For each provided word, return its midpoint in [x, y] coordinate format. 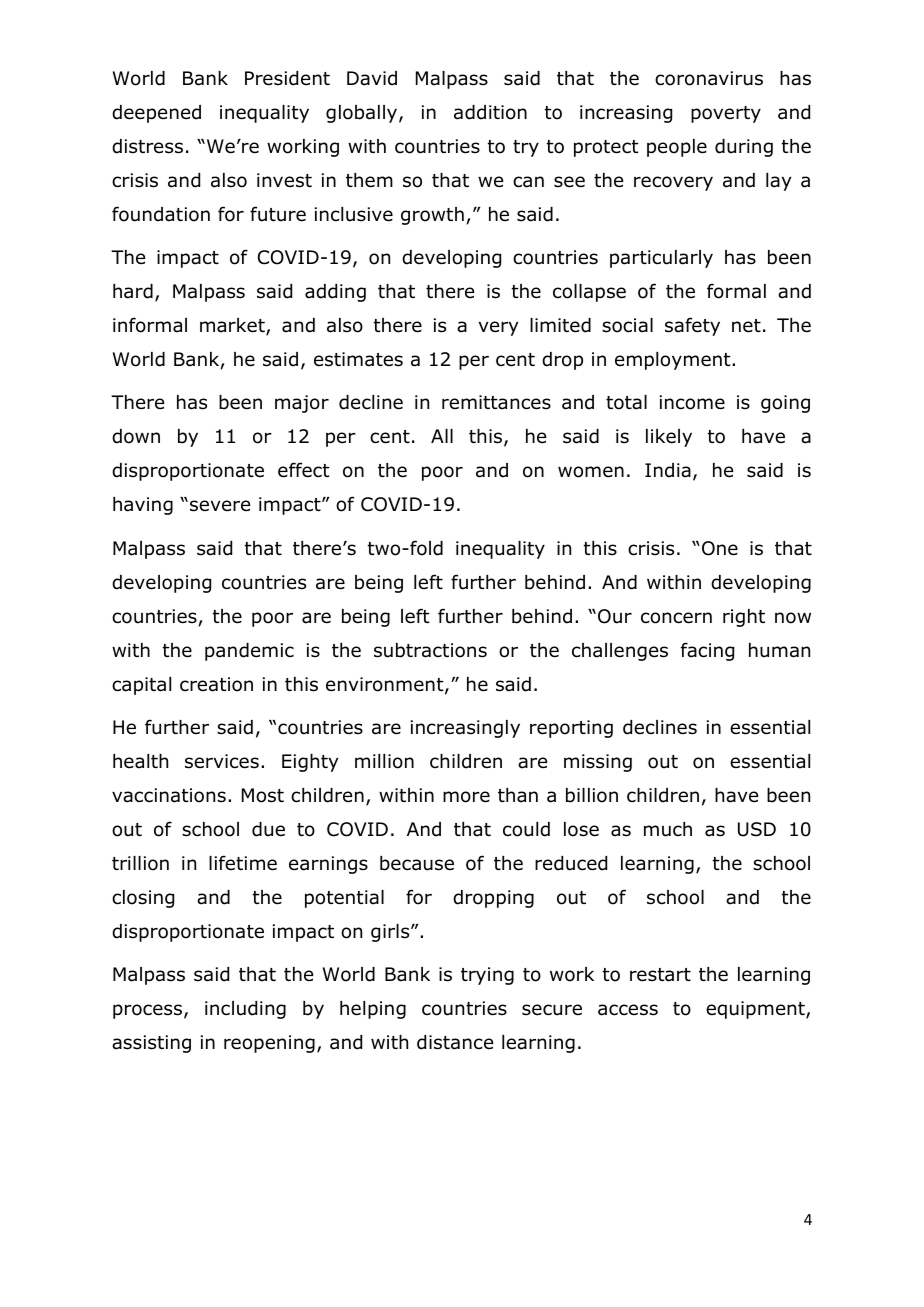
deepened [156, 114]
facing [707, 651]
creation [216, 684]
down [136, 436]
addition [490, 112]
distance [455, 1042]
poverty [726, 114]
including [245, 1010]
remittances [496, 402]
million [384, 761]
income [692, 402]
